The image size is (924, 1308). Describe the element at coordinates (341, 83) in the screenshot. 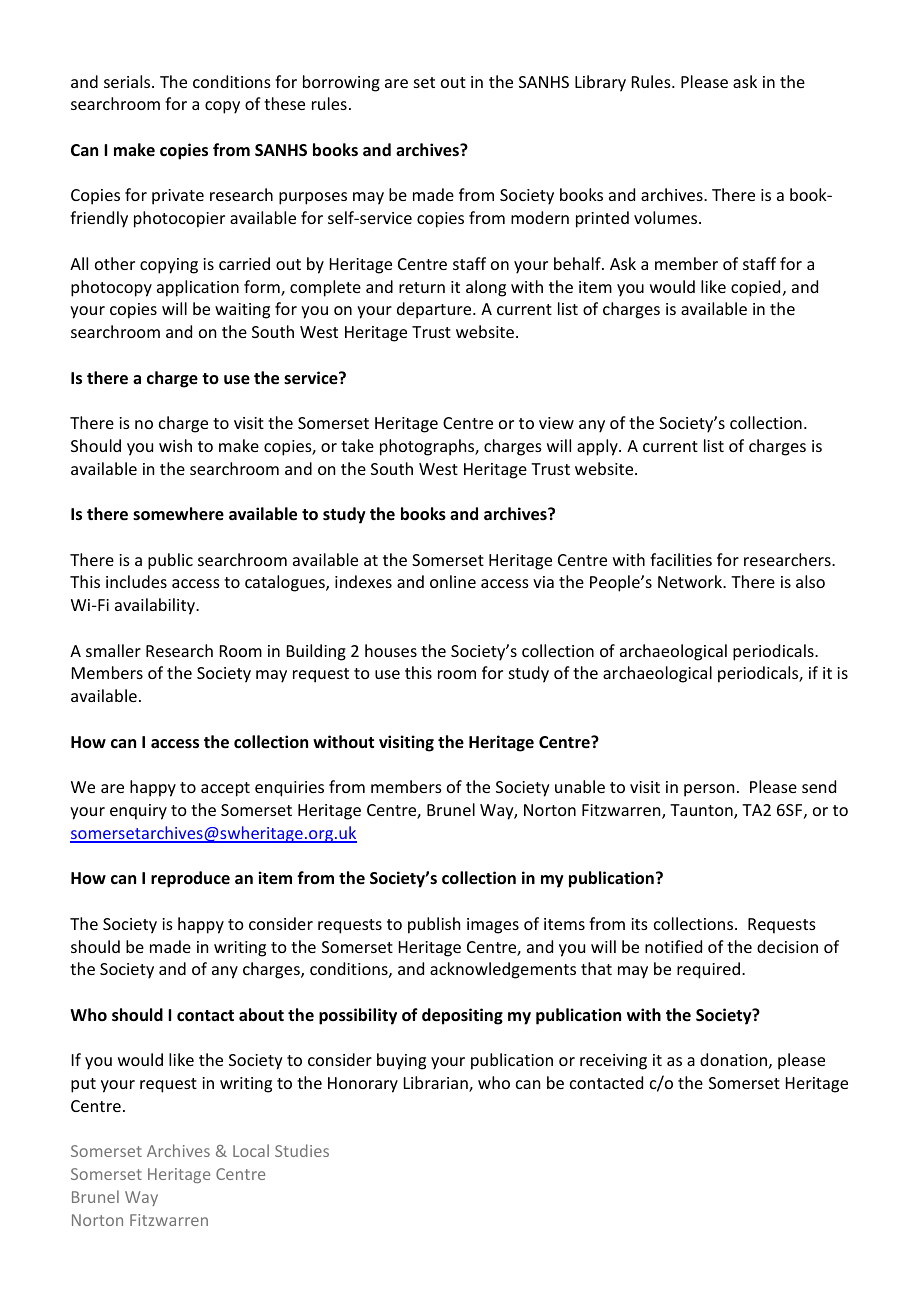

I see `borrowing` at that location.
